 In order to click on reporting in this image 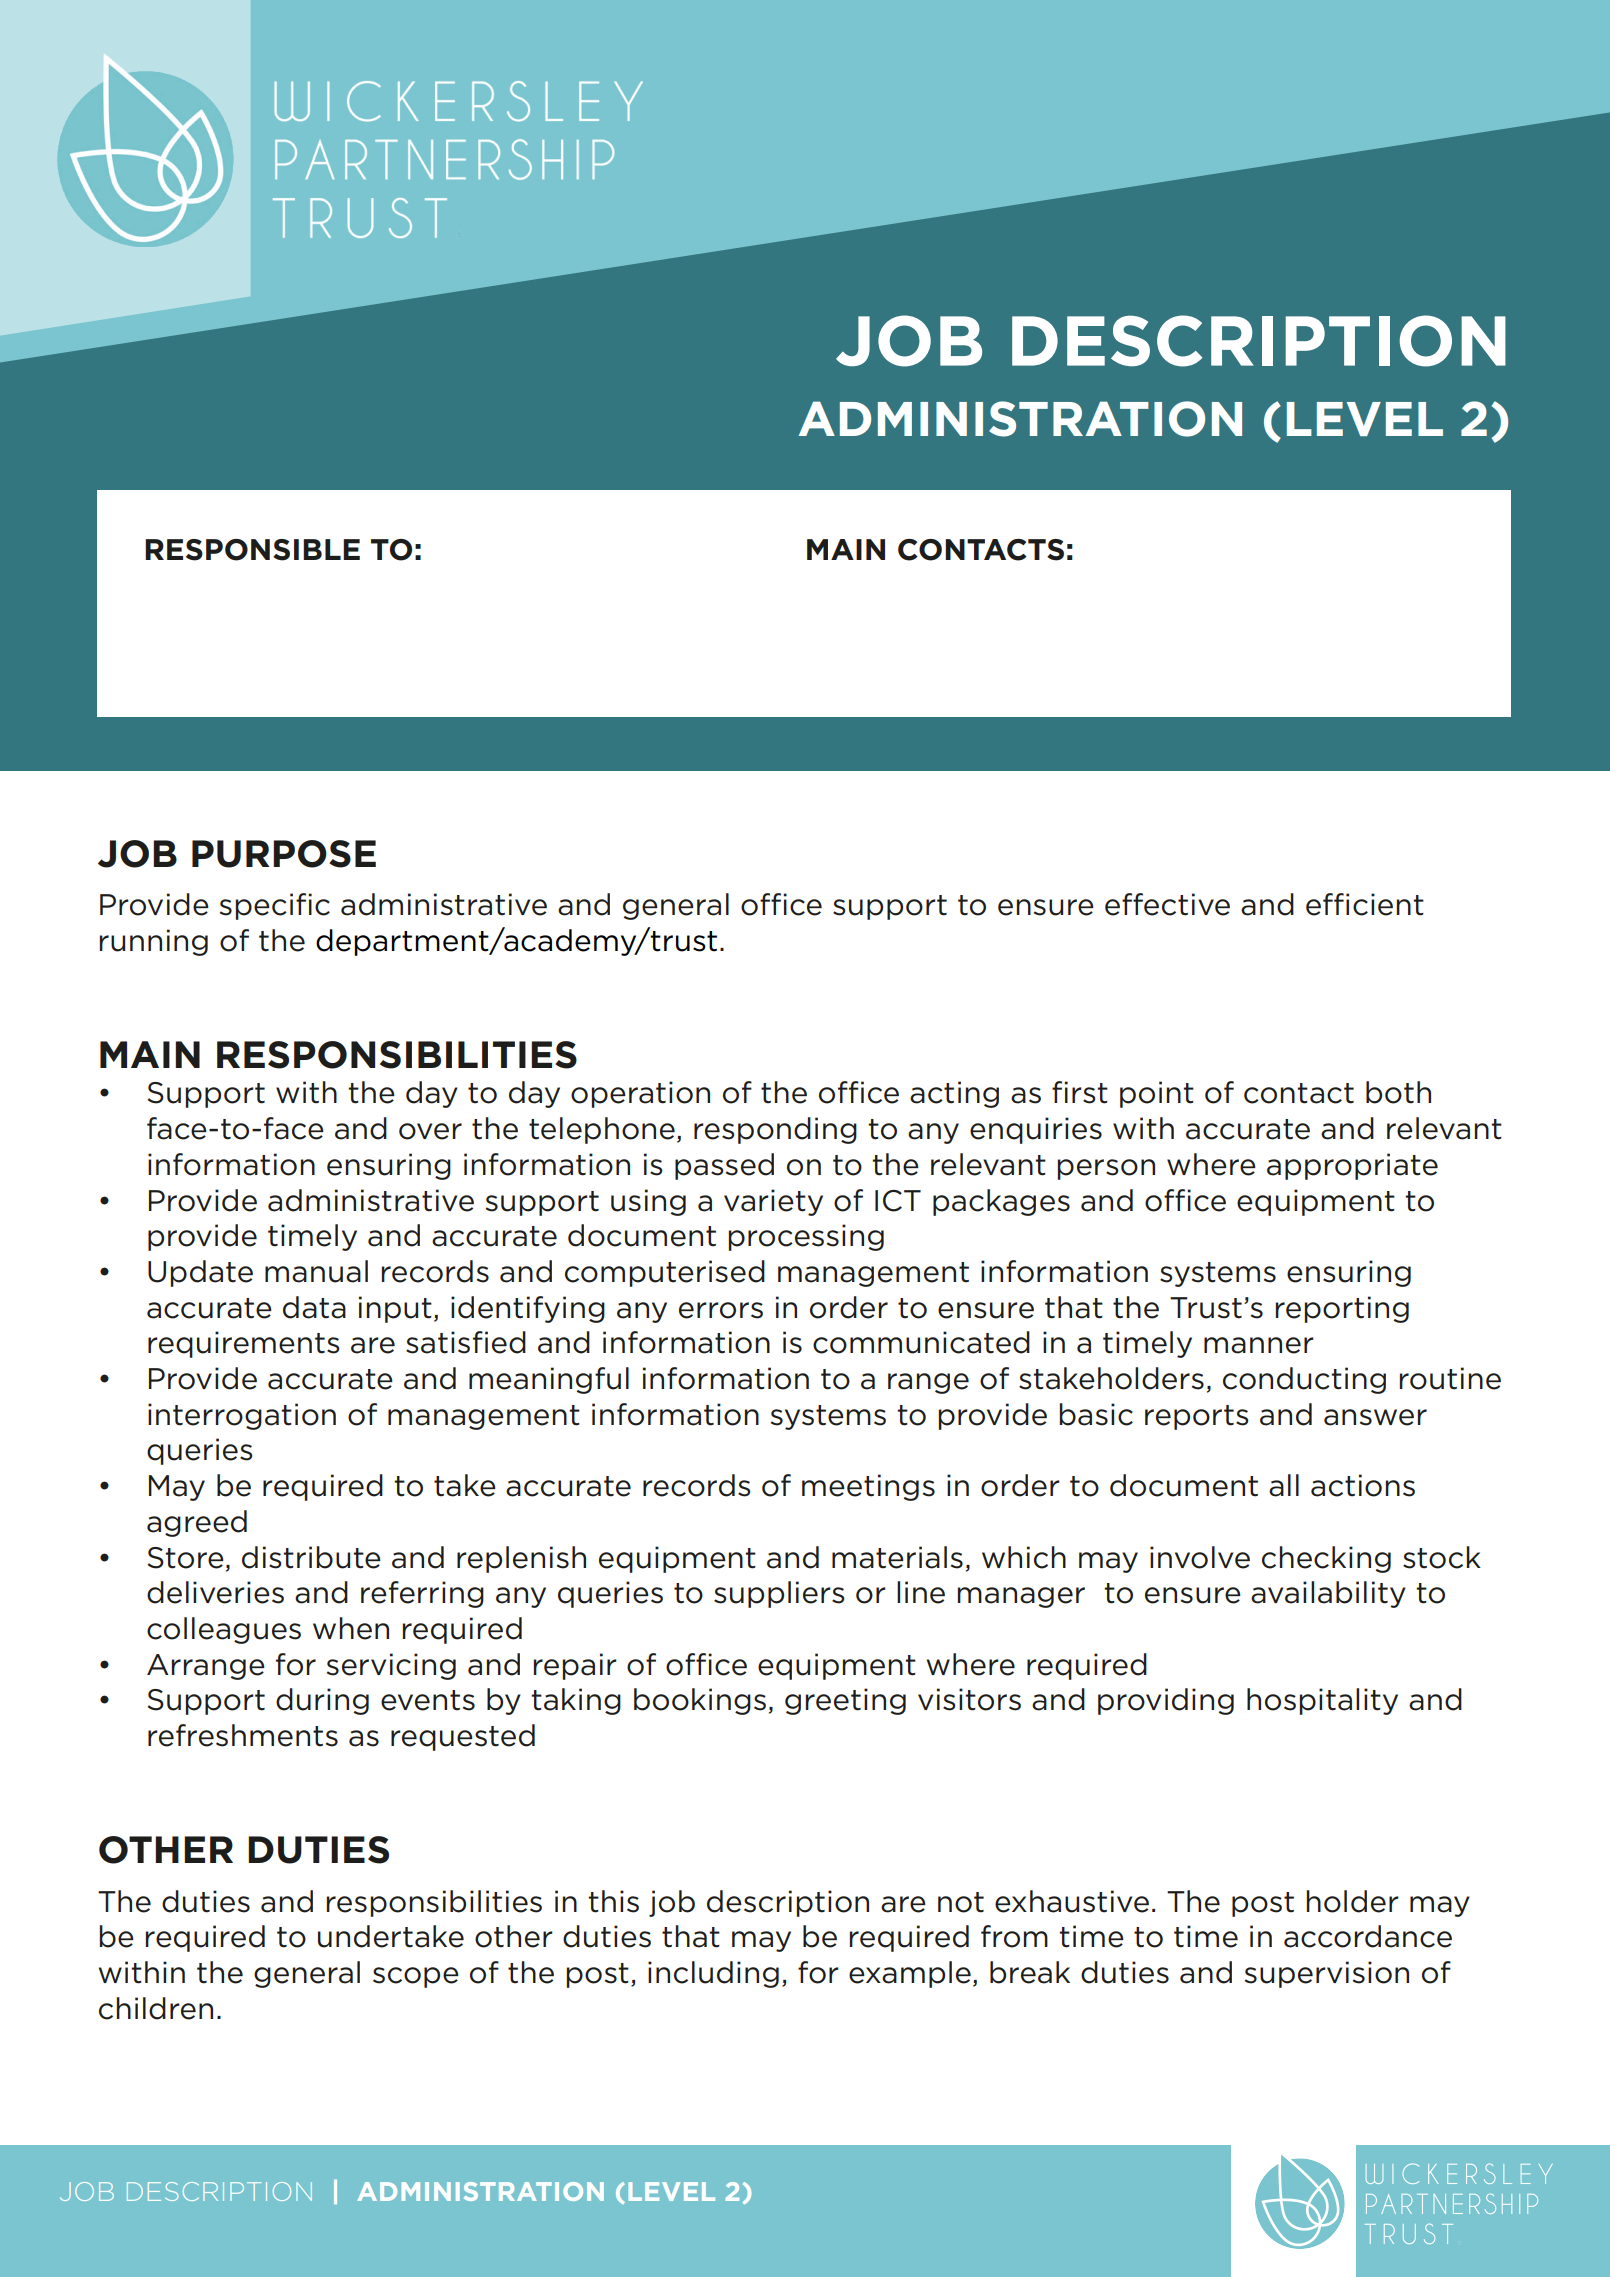, I will do `click(1342, 1309)`.
